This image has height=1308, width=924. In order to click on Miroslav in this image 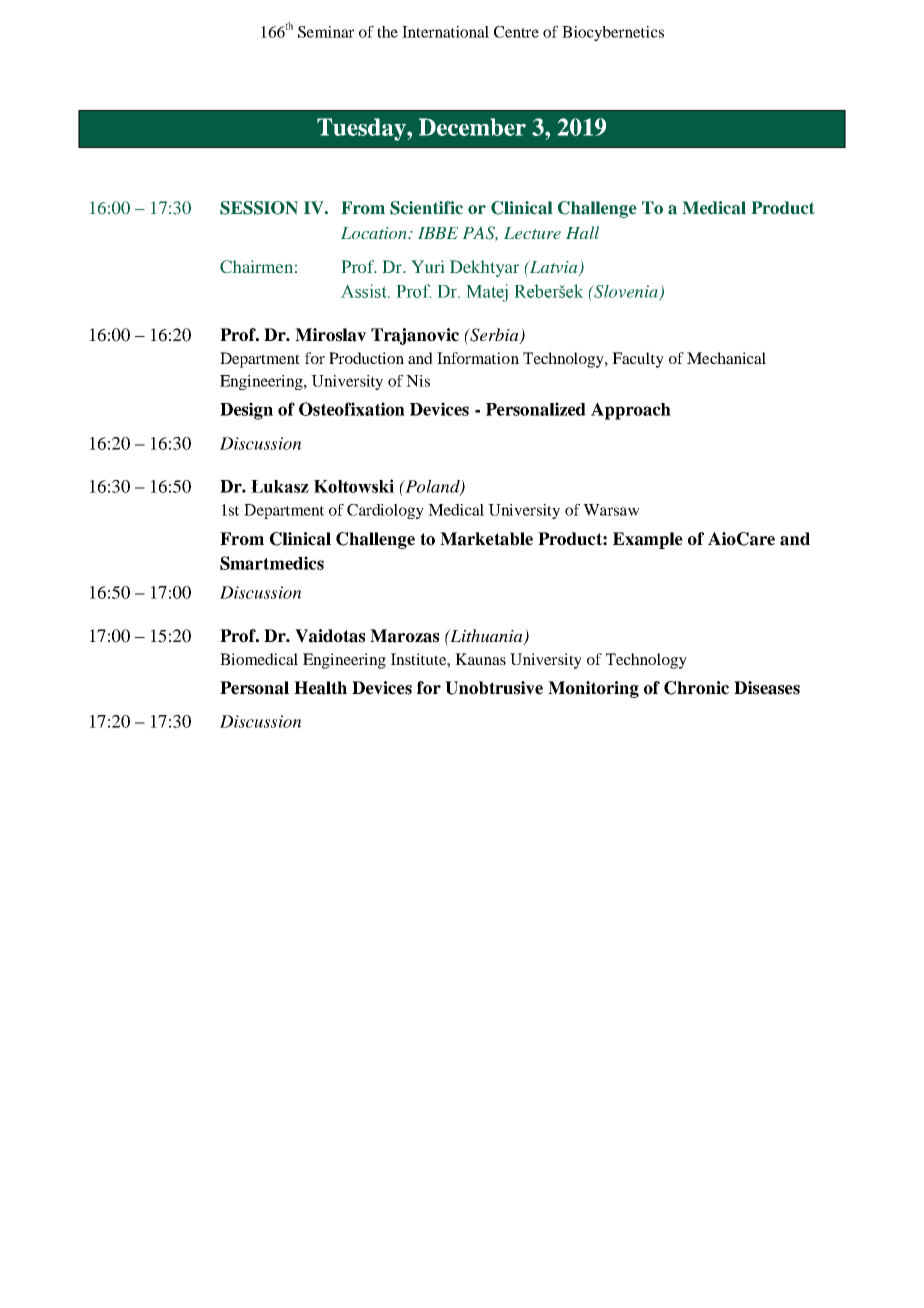, I will do `click(330, 335)`.
